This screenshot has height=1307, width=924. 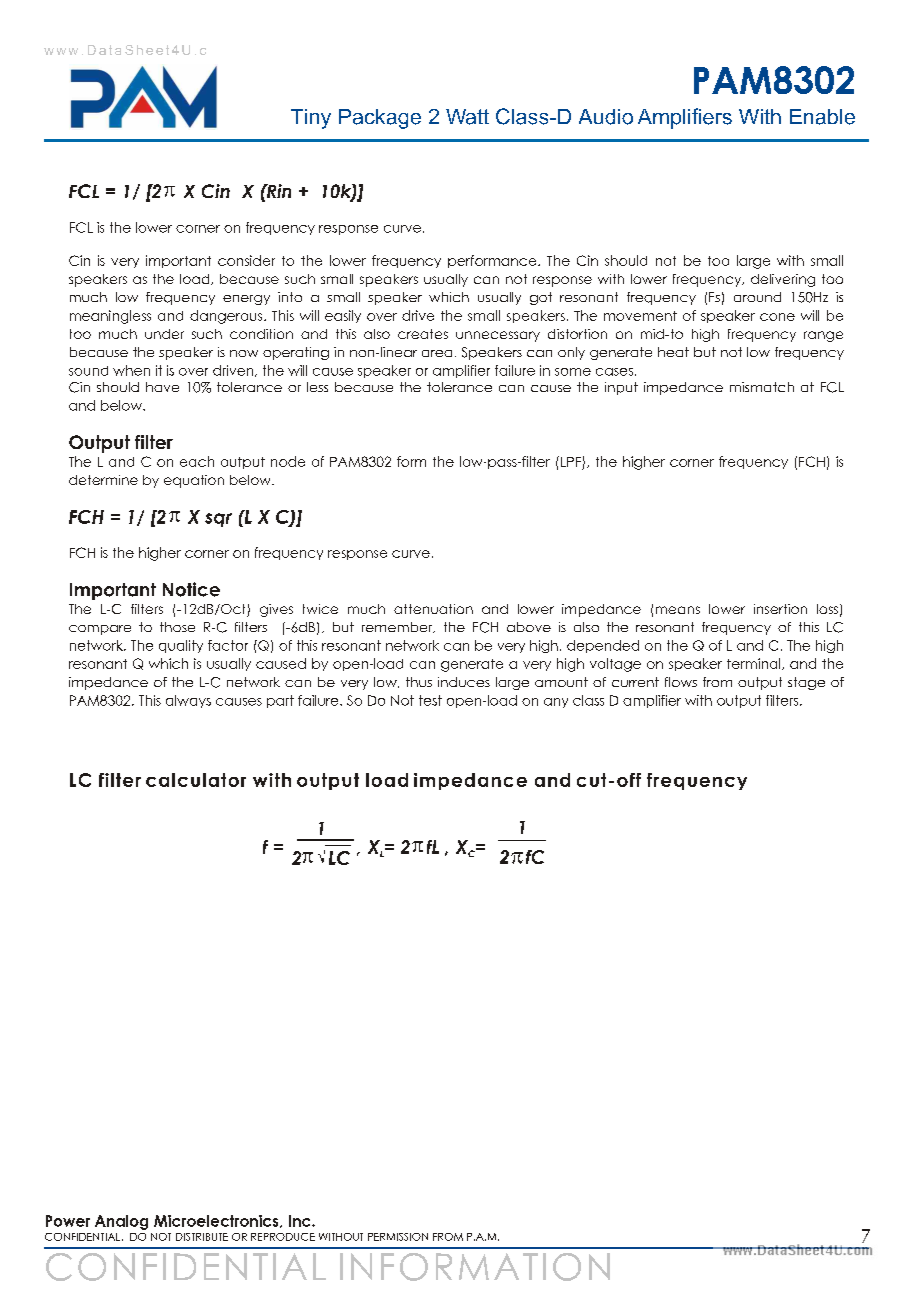 What do you see at coordinates (194, 481) in the screenshot?
I see `equation` at bounding box center [194, 481].
